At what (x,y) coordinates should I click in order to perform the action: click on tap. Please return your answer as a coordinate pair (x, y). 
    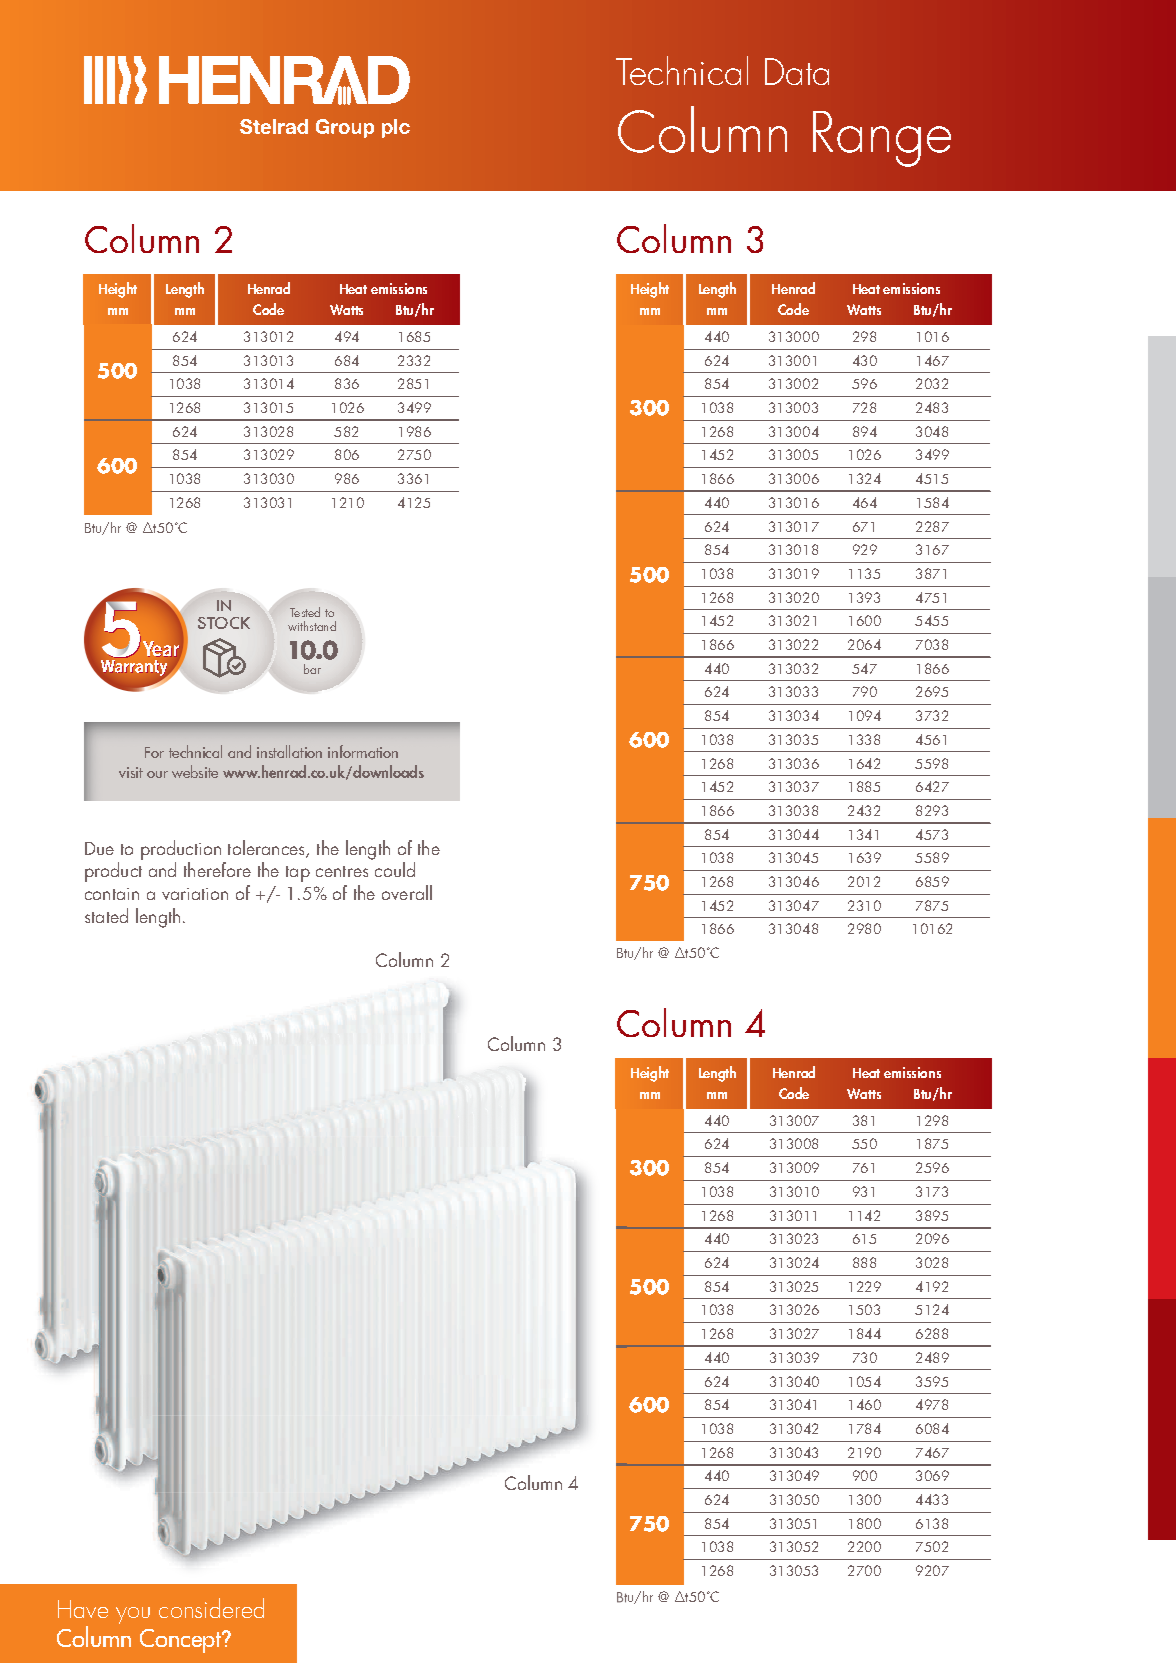
    Looking at the image, I should click on (298, 874).
